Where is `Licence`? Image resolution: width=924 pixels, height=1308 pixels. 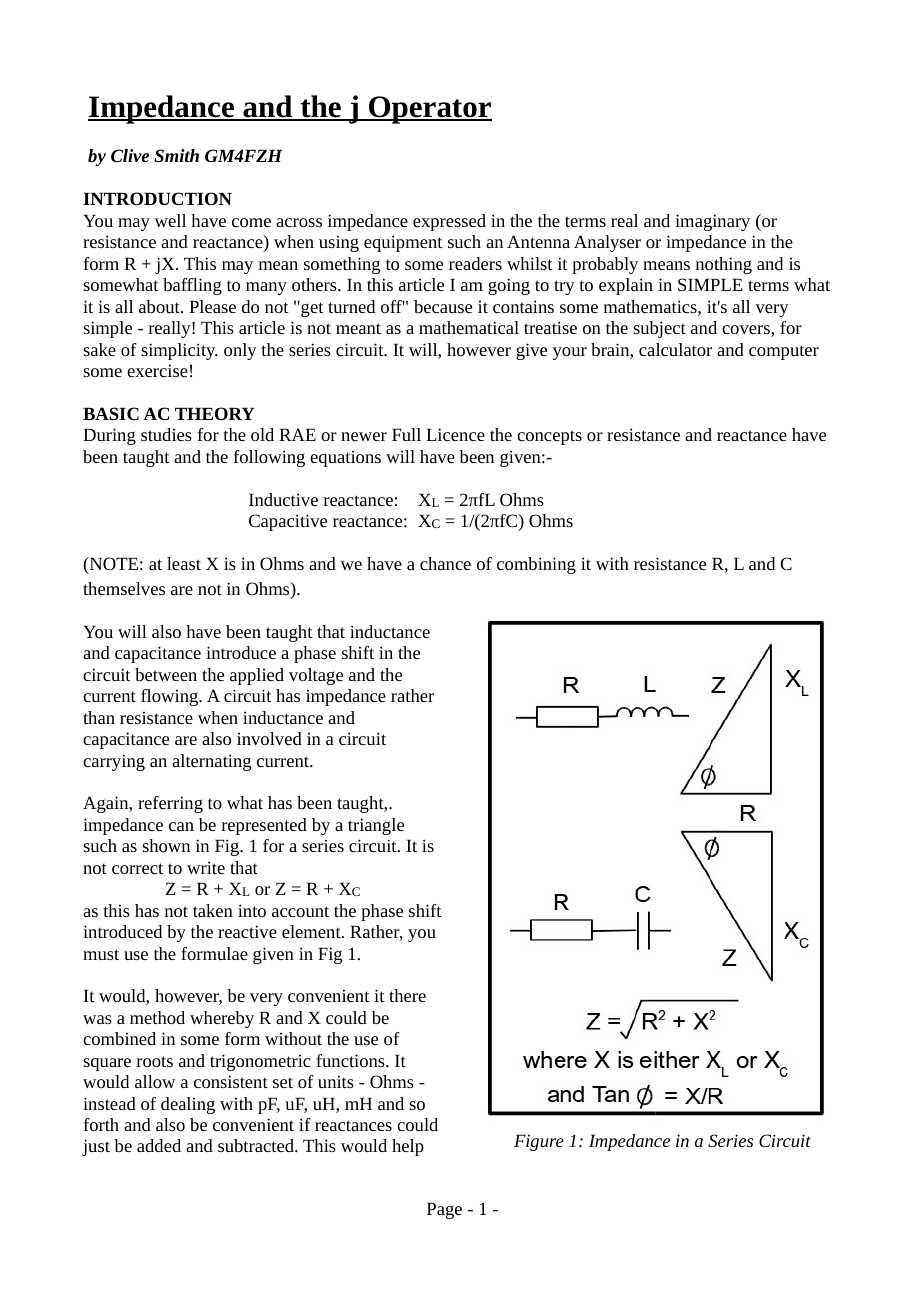 Licence is located at coordinates (455, 434).
